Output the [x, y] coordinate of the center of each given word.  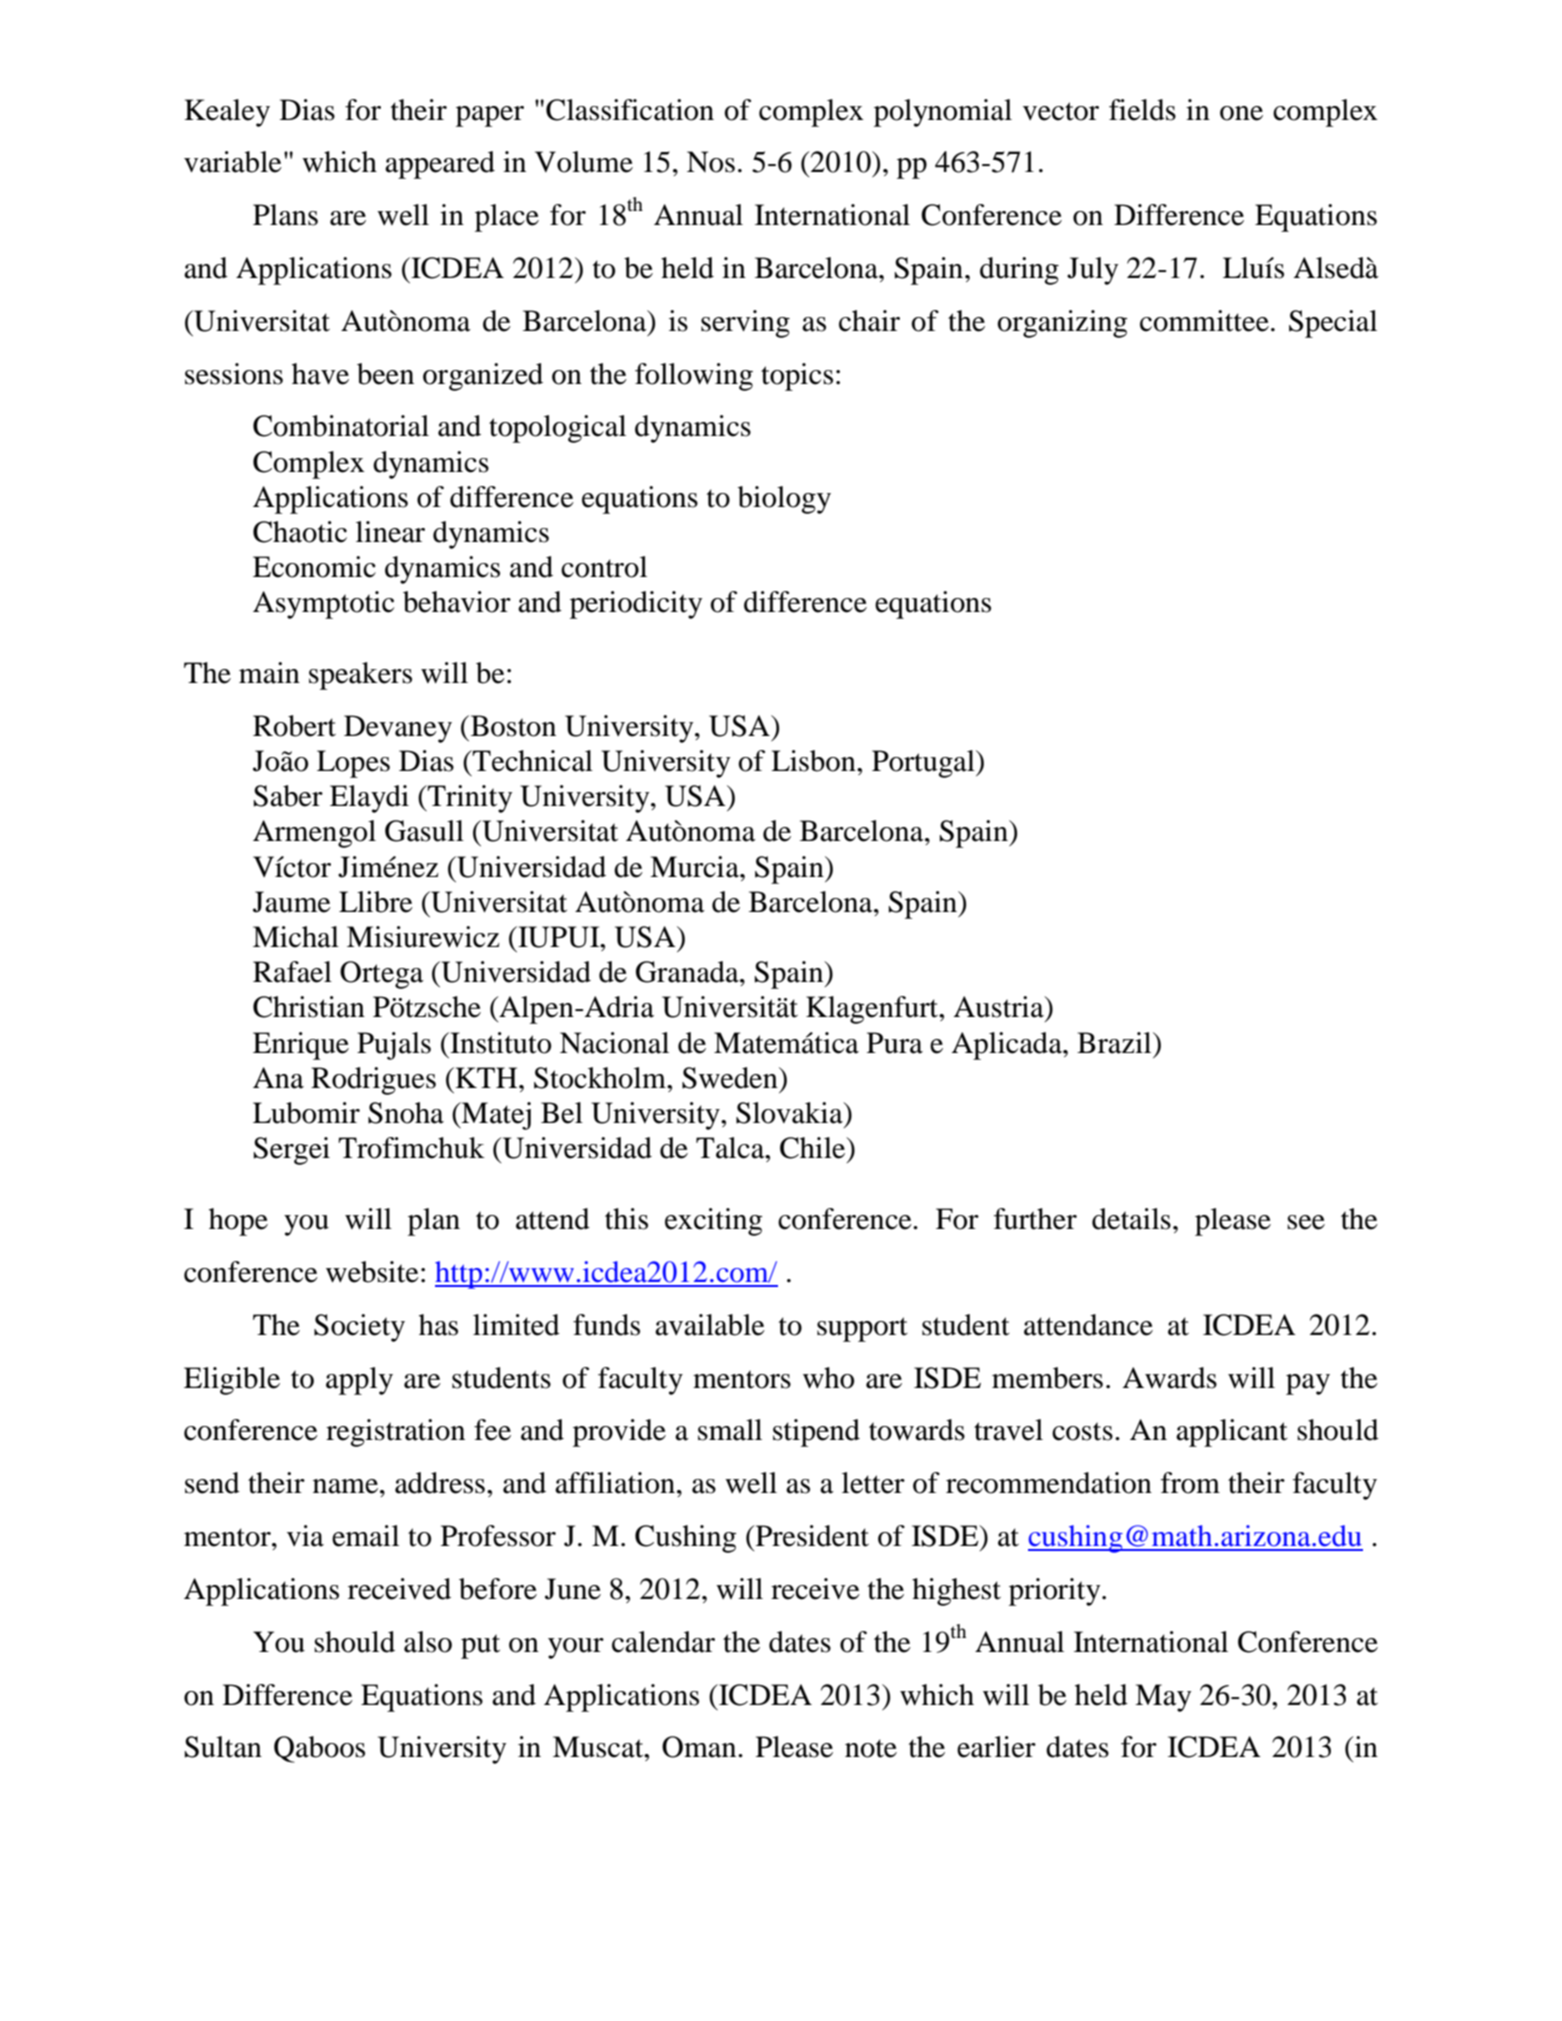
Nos [711, 162]
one [1241, 113]
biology [784, 500]
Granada [688, 972]
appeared [440, 165]
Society [359, 1328]
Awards [1169, 1378]
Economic [314, 567]
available [710, 1325]
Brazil [1115, 1043]
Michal [296, 937]
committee [1204, 321]
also [428, 1642]
